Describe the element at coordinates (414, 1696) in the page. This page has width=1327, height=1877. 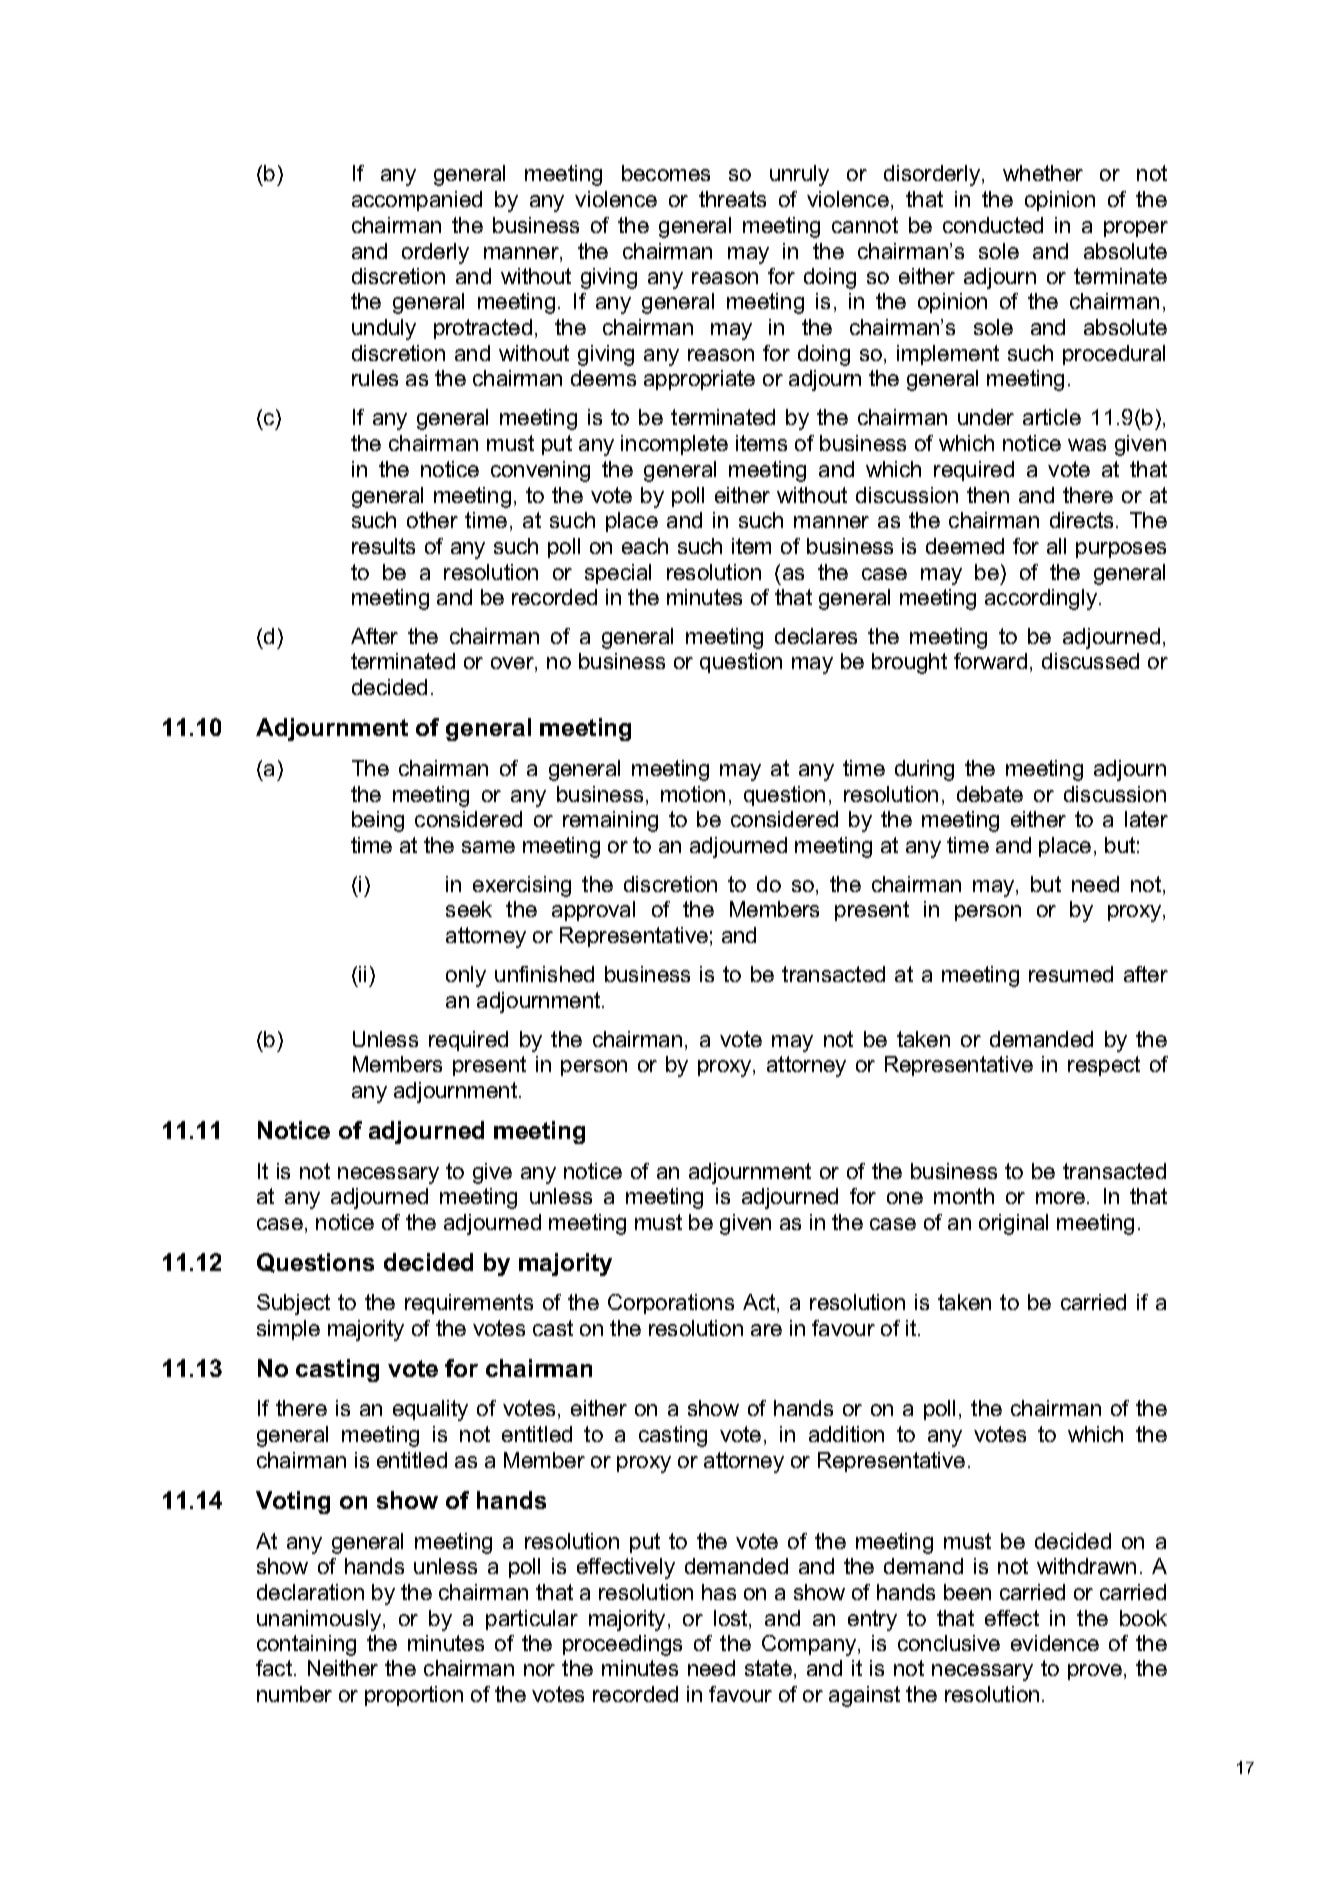
I see `proportion` at that location.
